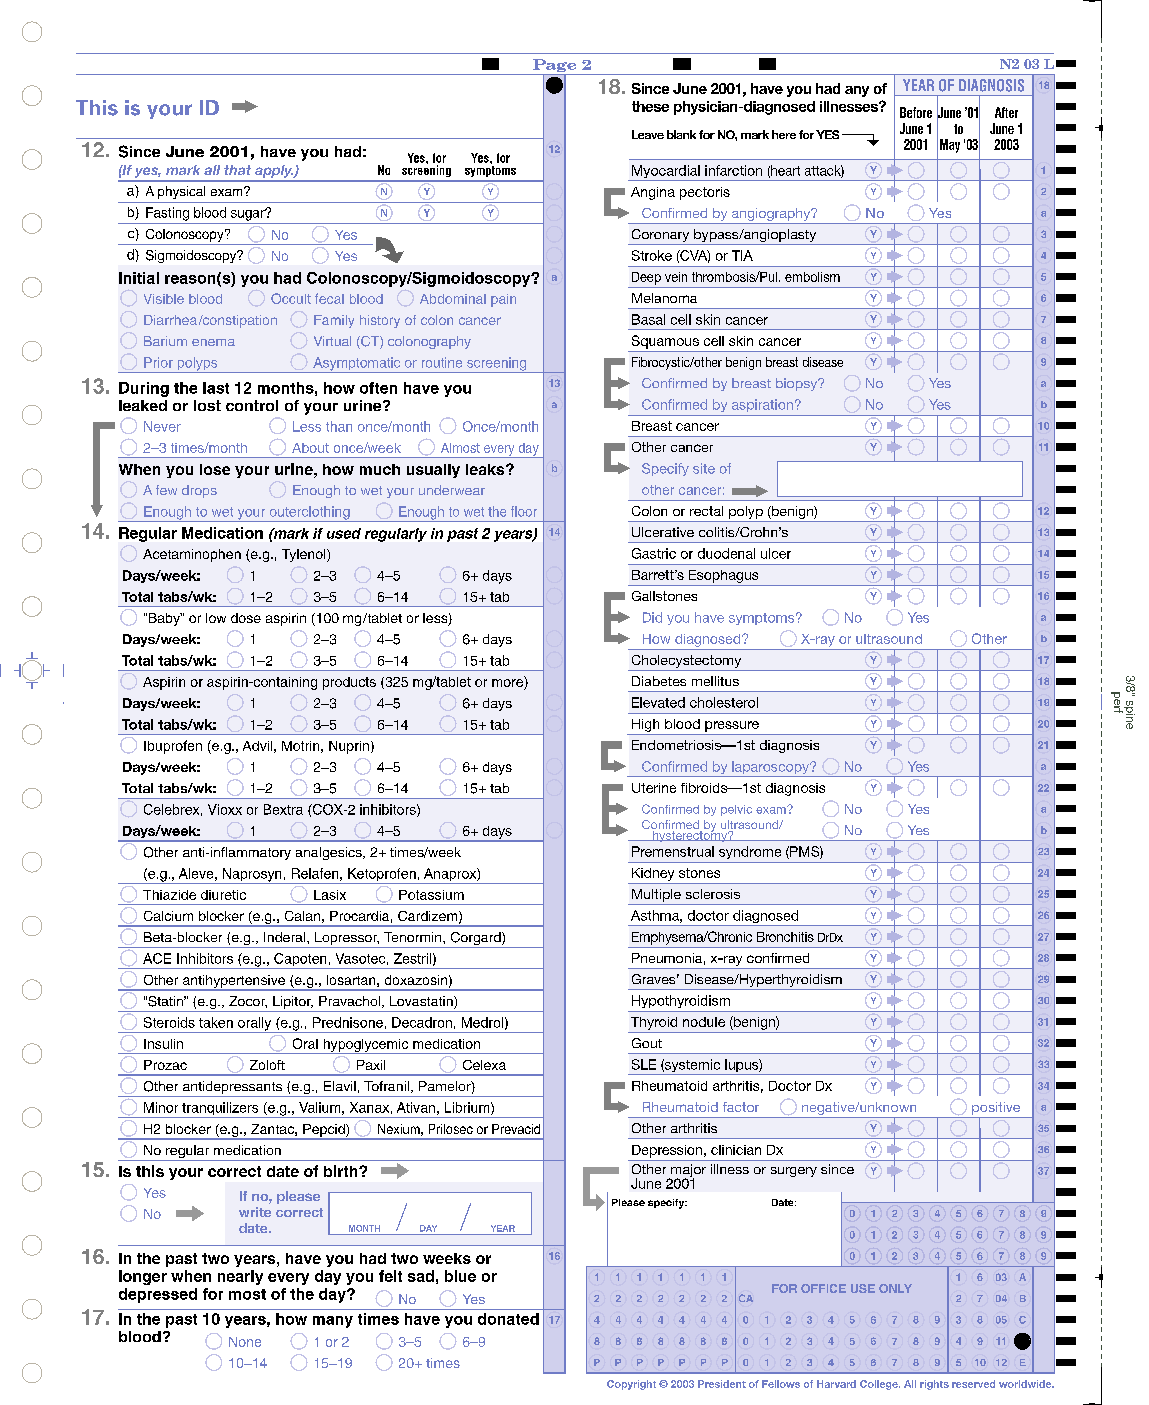 This page has height=1405, width=1149. Describe the element at coordinates (237, 170) in the page. I see `that` at that location.
